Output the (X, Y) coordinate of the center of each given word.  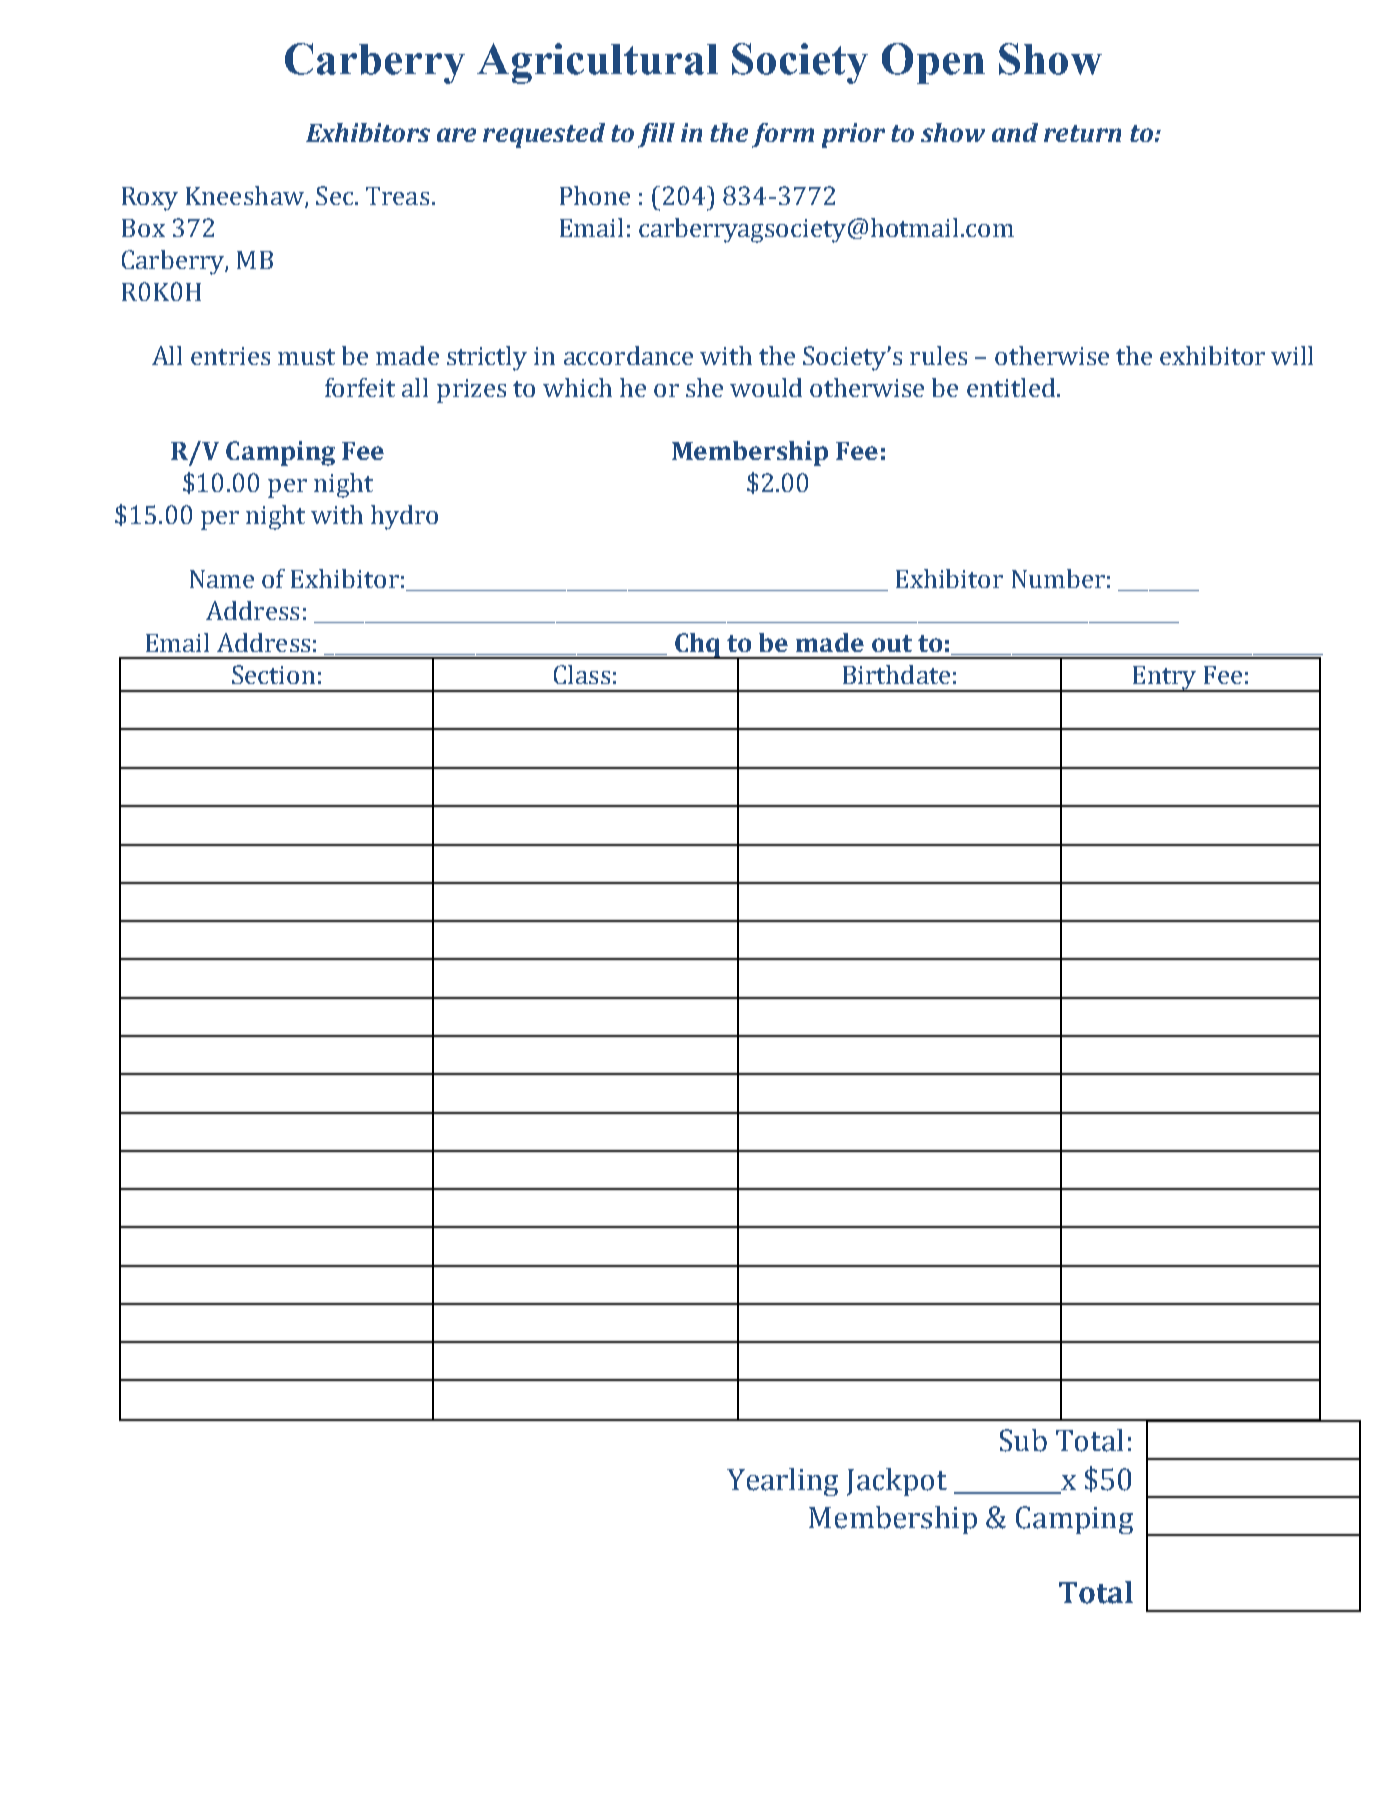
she (704, 387)
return (1082, 133)
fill (656, 135)
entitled (1011, 387)
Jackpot (897, 1482)
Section (273, 674)
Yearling (782, 1482)
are (456, 135)
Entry (1164, 679)
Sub (1023, 1440)
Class (582, 674)
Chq (698, 646)
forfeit (360, 387)
